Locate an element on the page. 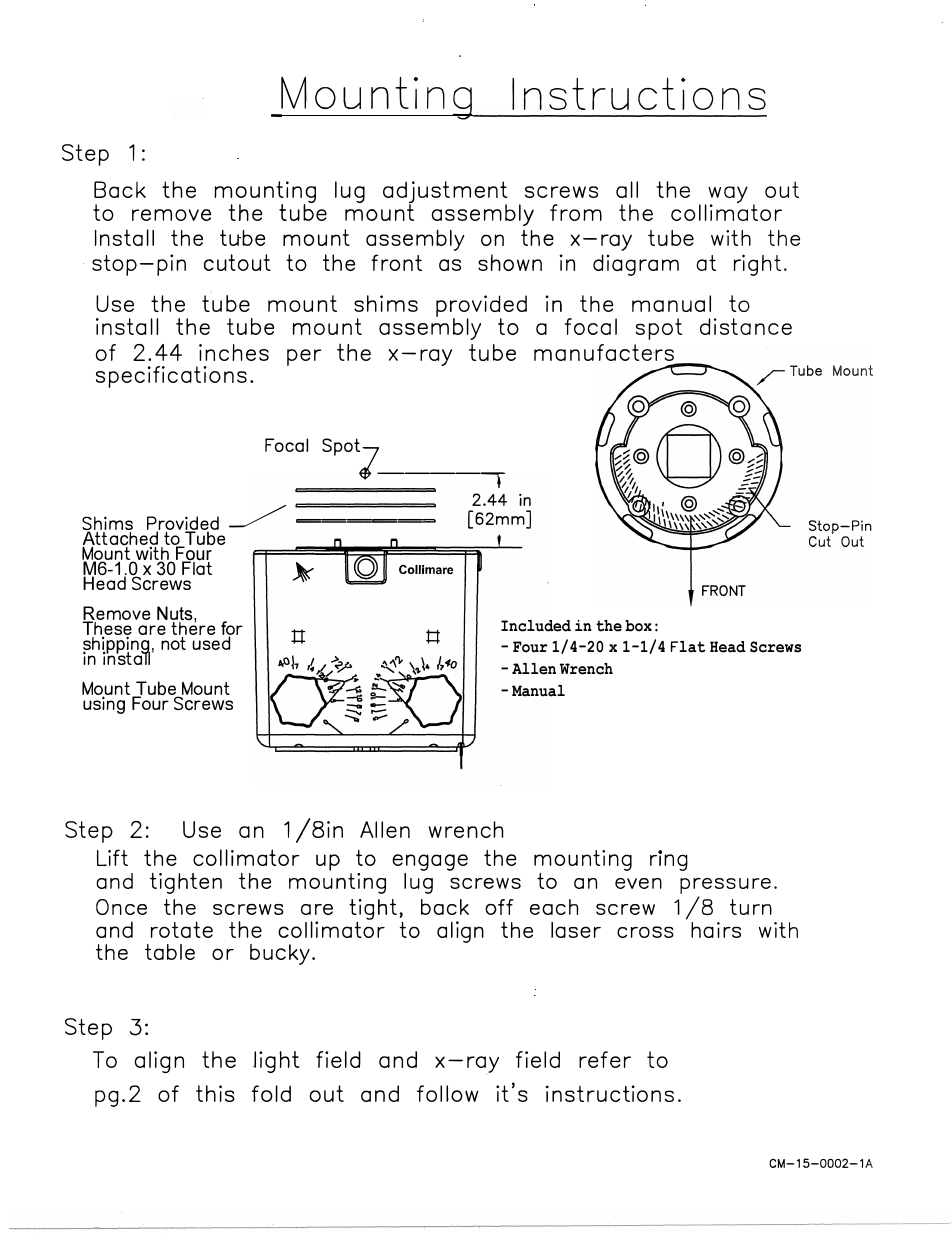  box is located at coordinates (638, 626).
